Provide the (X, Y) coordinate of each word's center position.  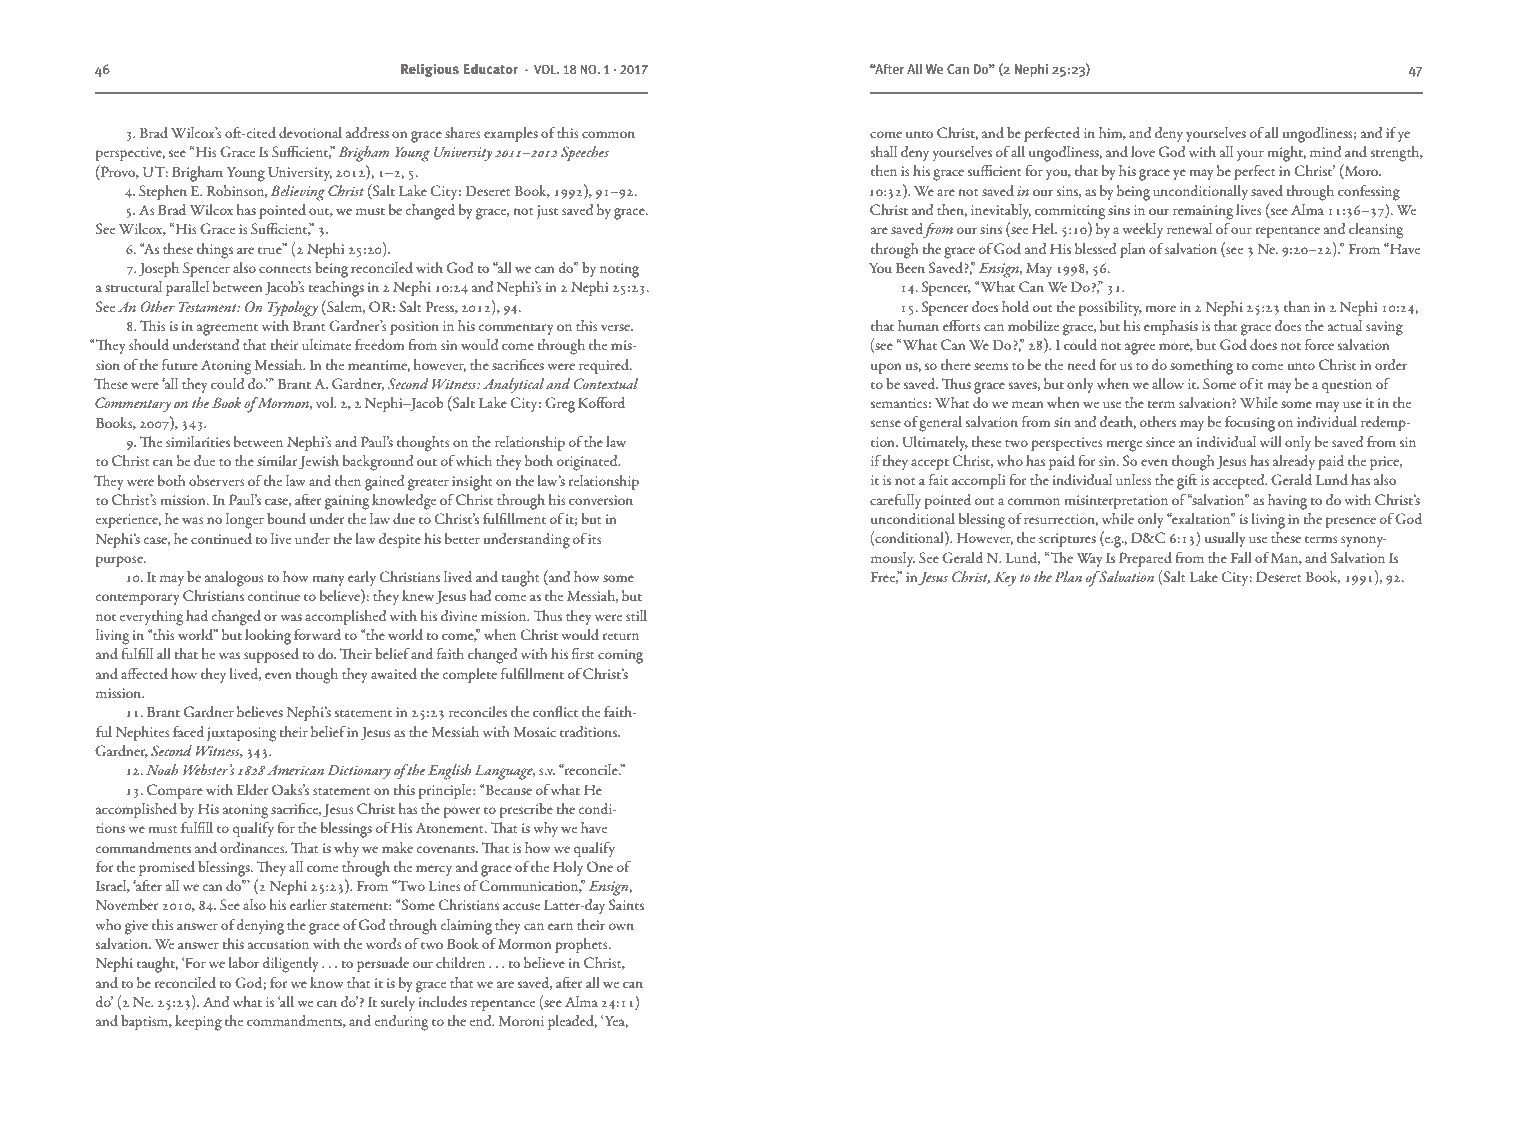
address (367, 132)
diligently (290, 965)
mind (1325, 151)
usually (1225, 539)
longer (245, 521)
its (595, 539)
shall (884, 151)
